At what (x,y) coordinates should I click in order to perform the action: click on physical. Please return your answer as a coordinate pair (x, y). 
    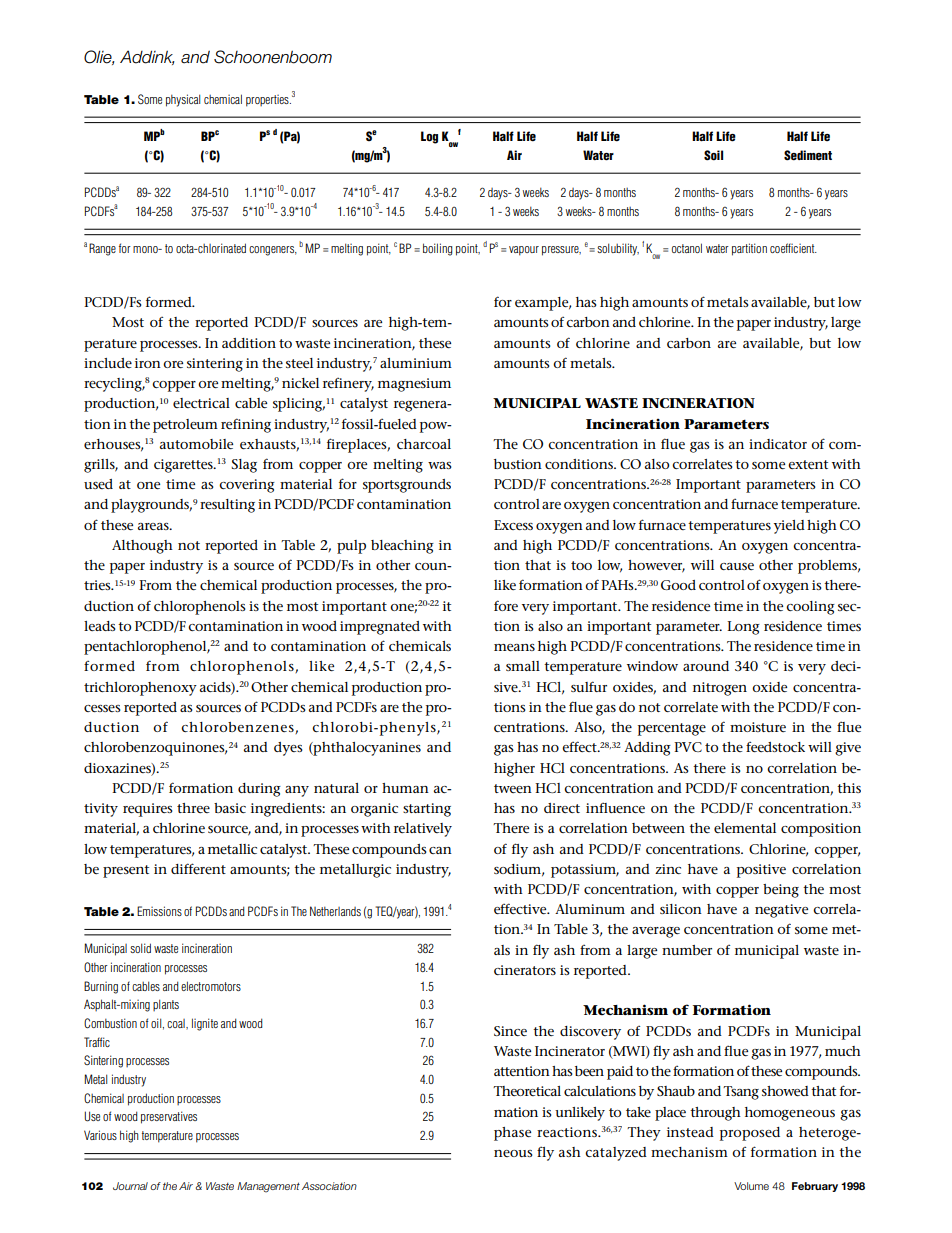
    Looking at the image, I should click on (183, 100).
